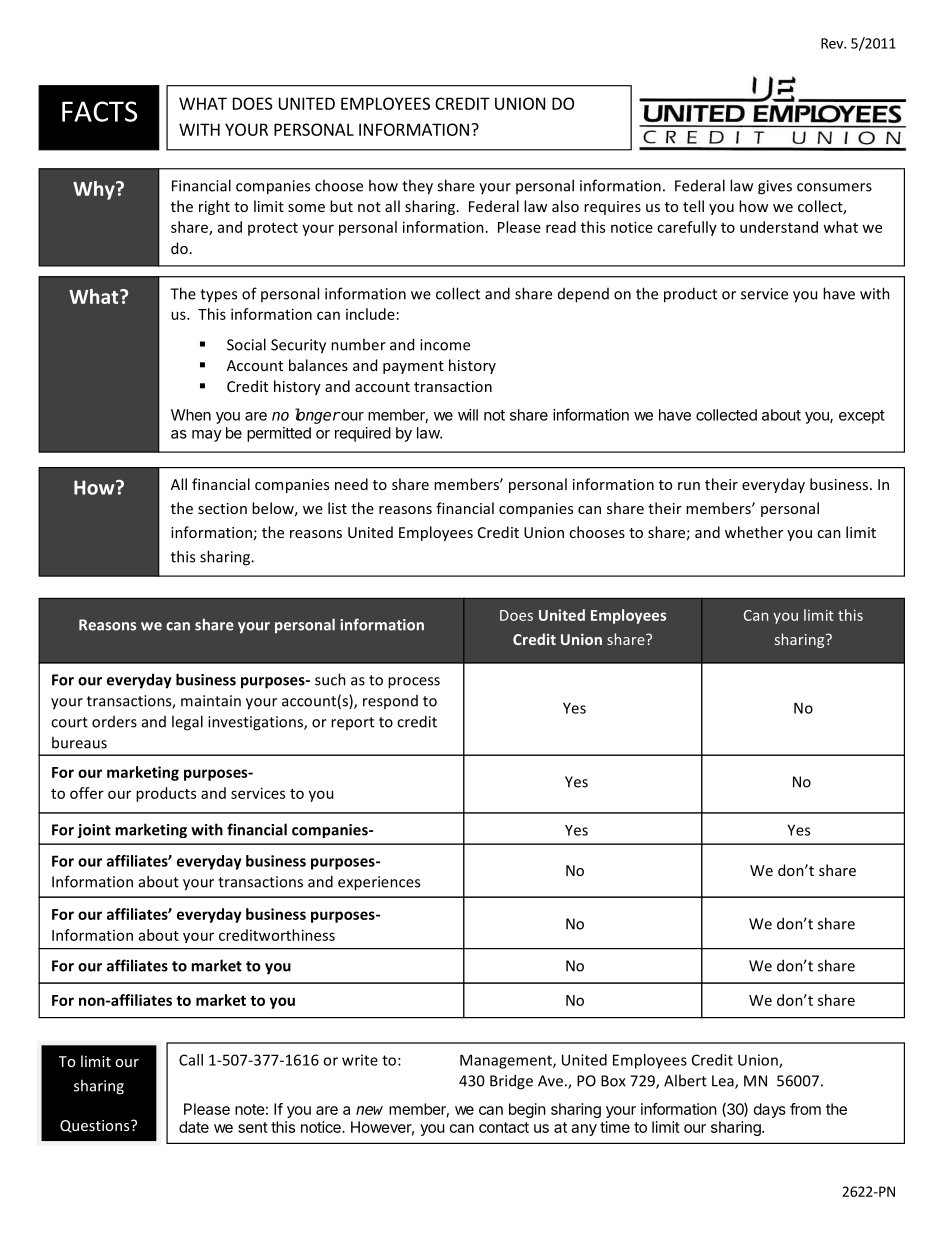  What do you see at coordinates (468, 415) in the image?
I see `will` at bounding box center [468, 415].
